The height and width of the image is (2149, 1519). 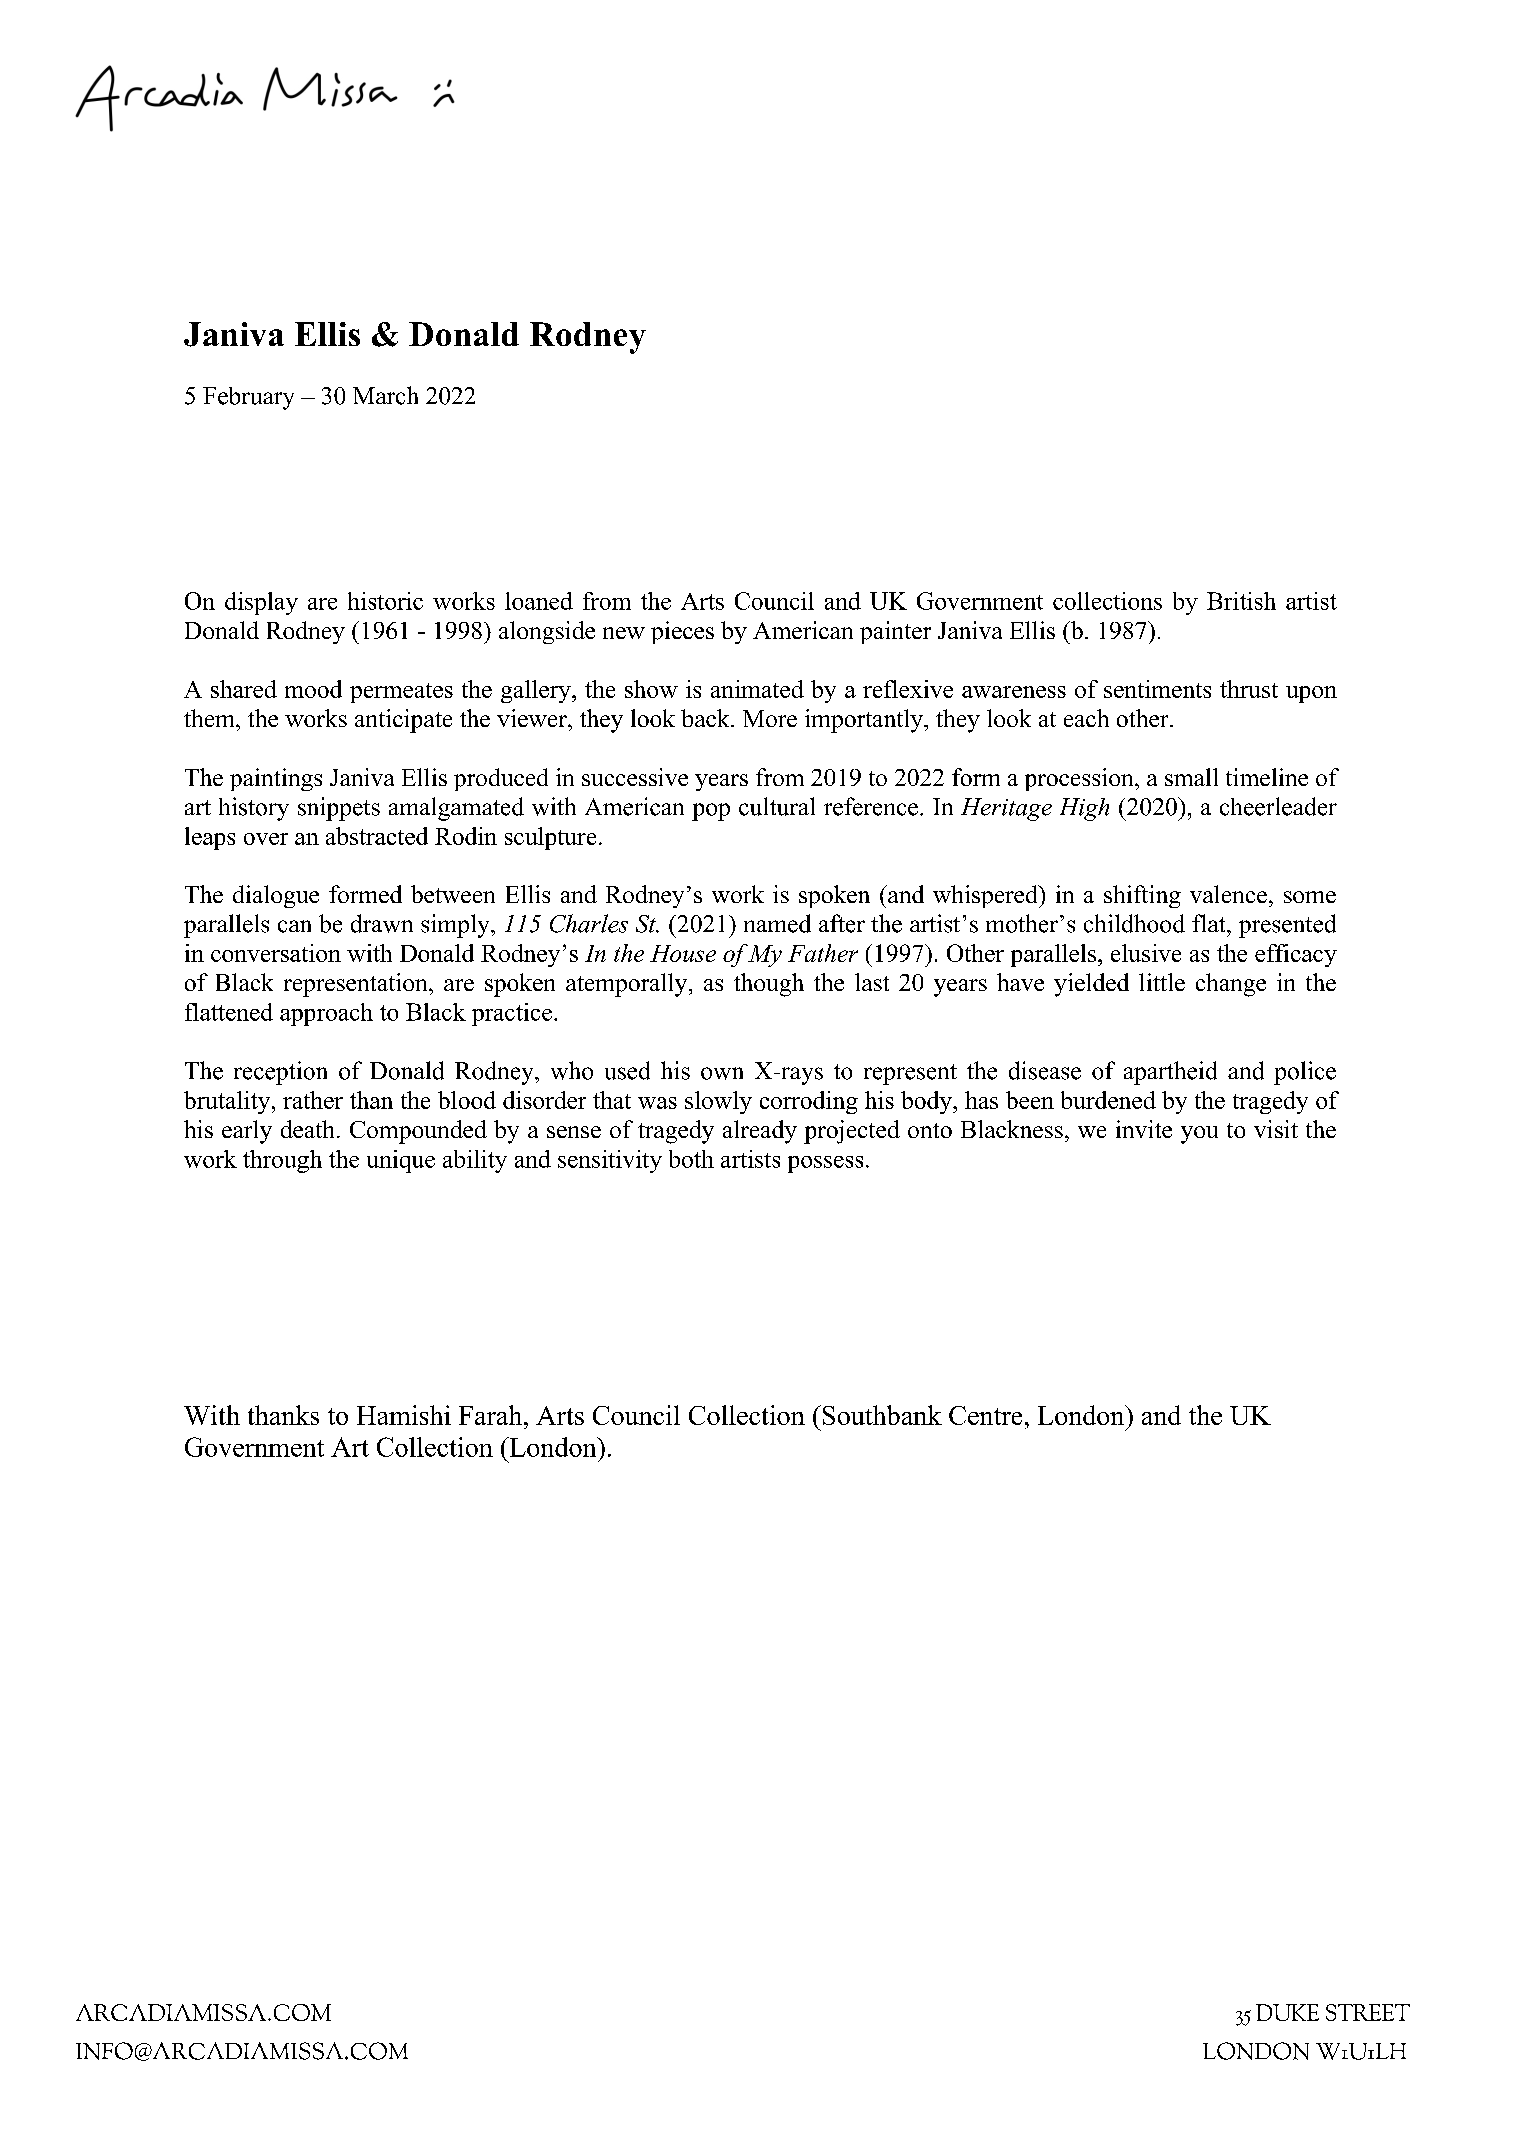 I want to click on Farah, so click(x=492, y=1415).
